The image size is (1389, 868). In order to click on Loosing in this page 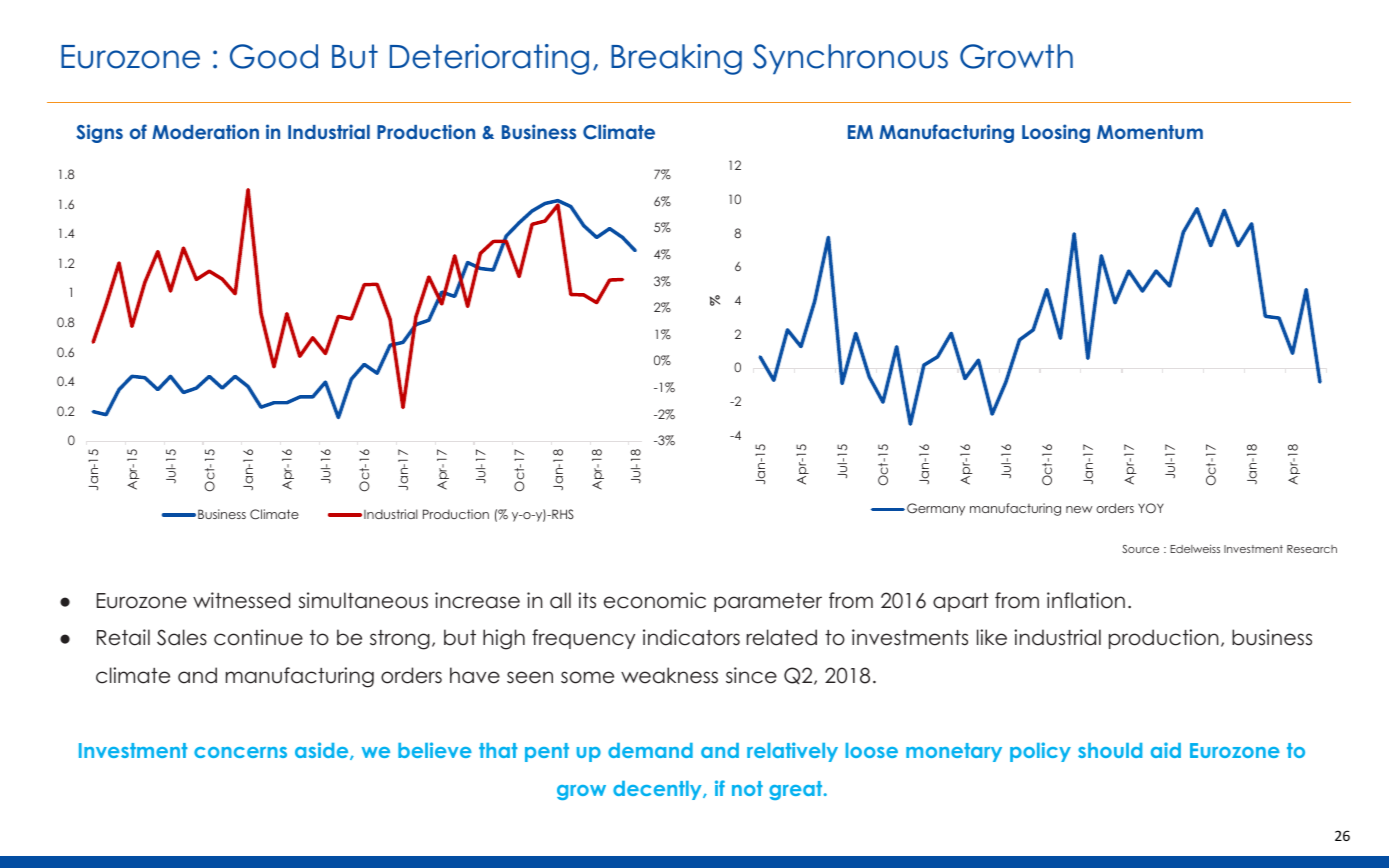, I will do `click(1056, 133)`.
